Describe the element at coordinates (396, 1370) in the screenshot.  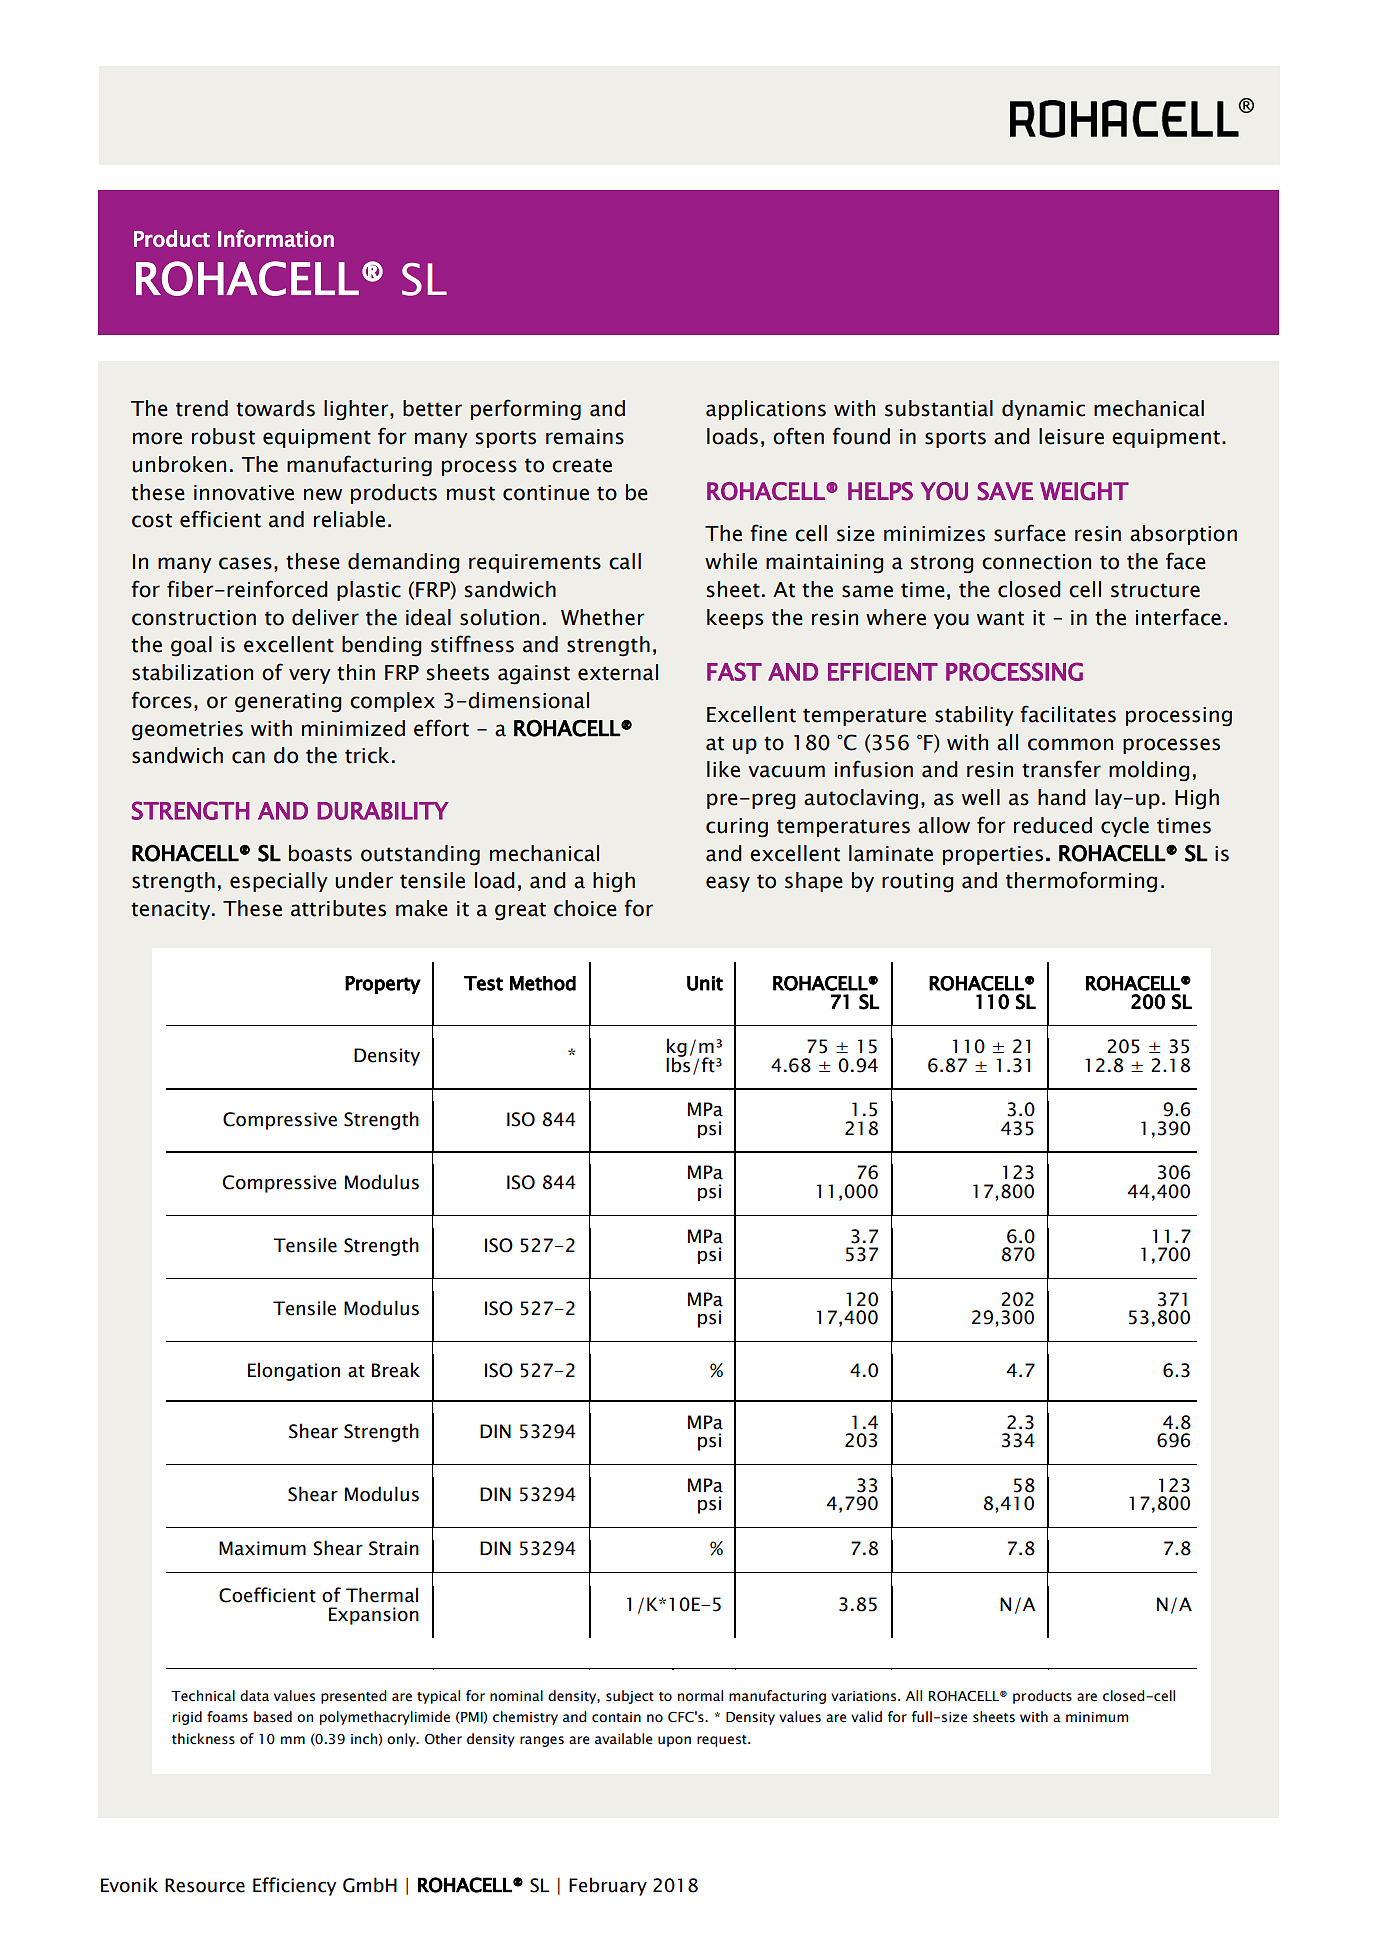
I see `Break` at that location.
